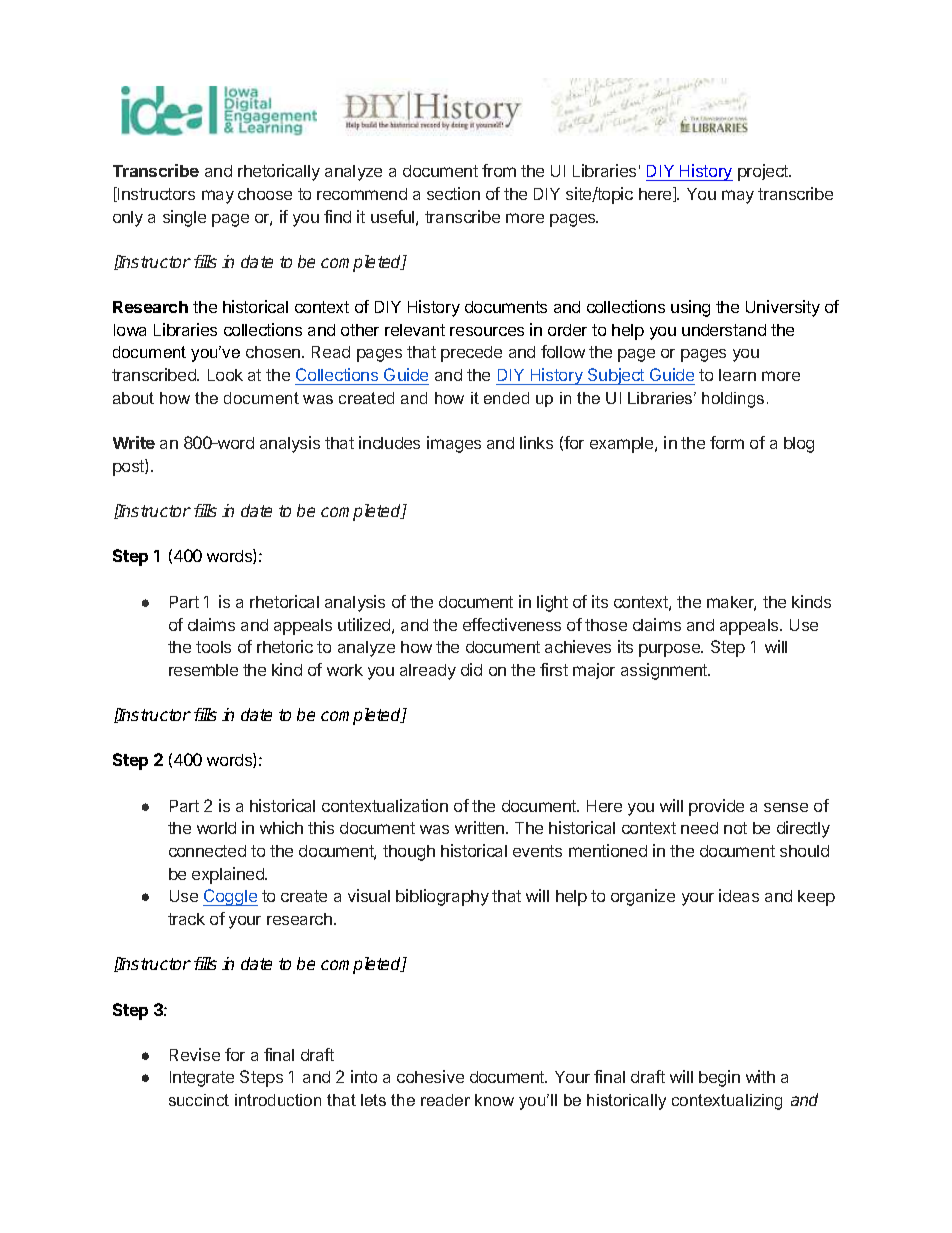 This page has width=952, height=1233. I want to click on Integrate, so click(202, 1079).
